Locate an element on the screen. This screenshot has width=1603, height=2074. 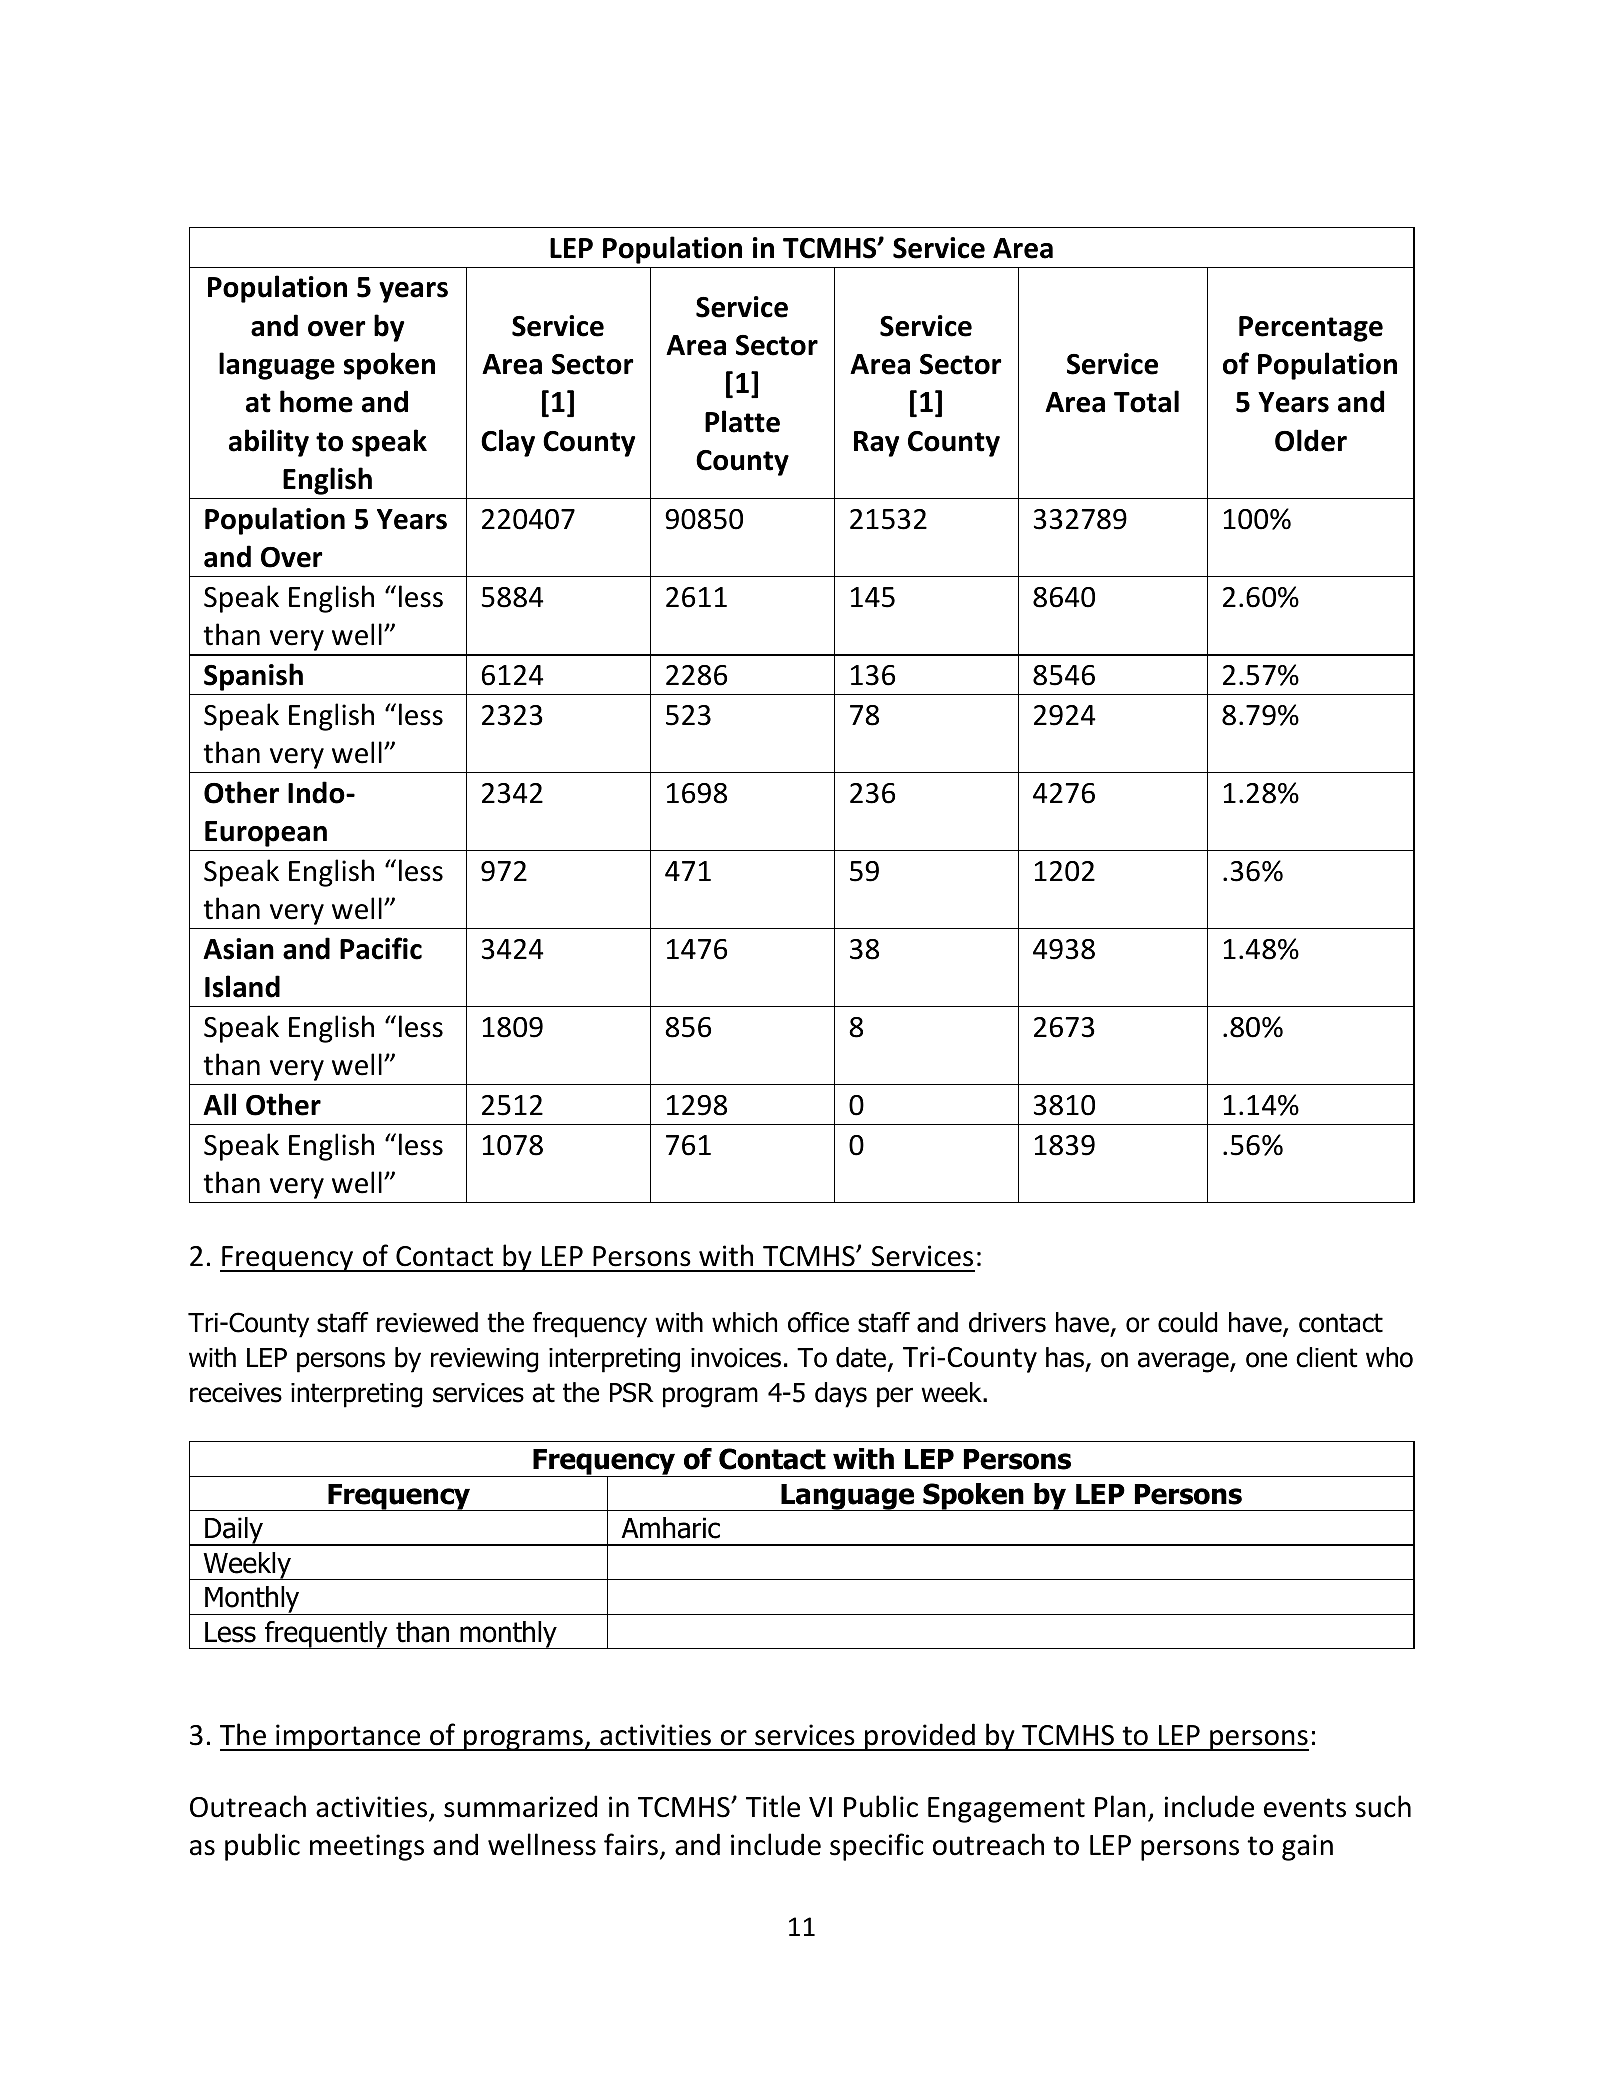
home is located at coordinates (316, 401).
